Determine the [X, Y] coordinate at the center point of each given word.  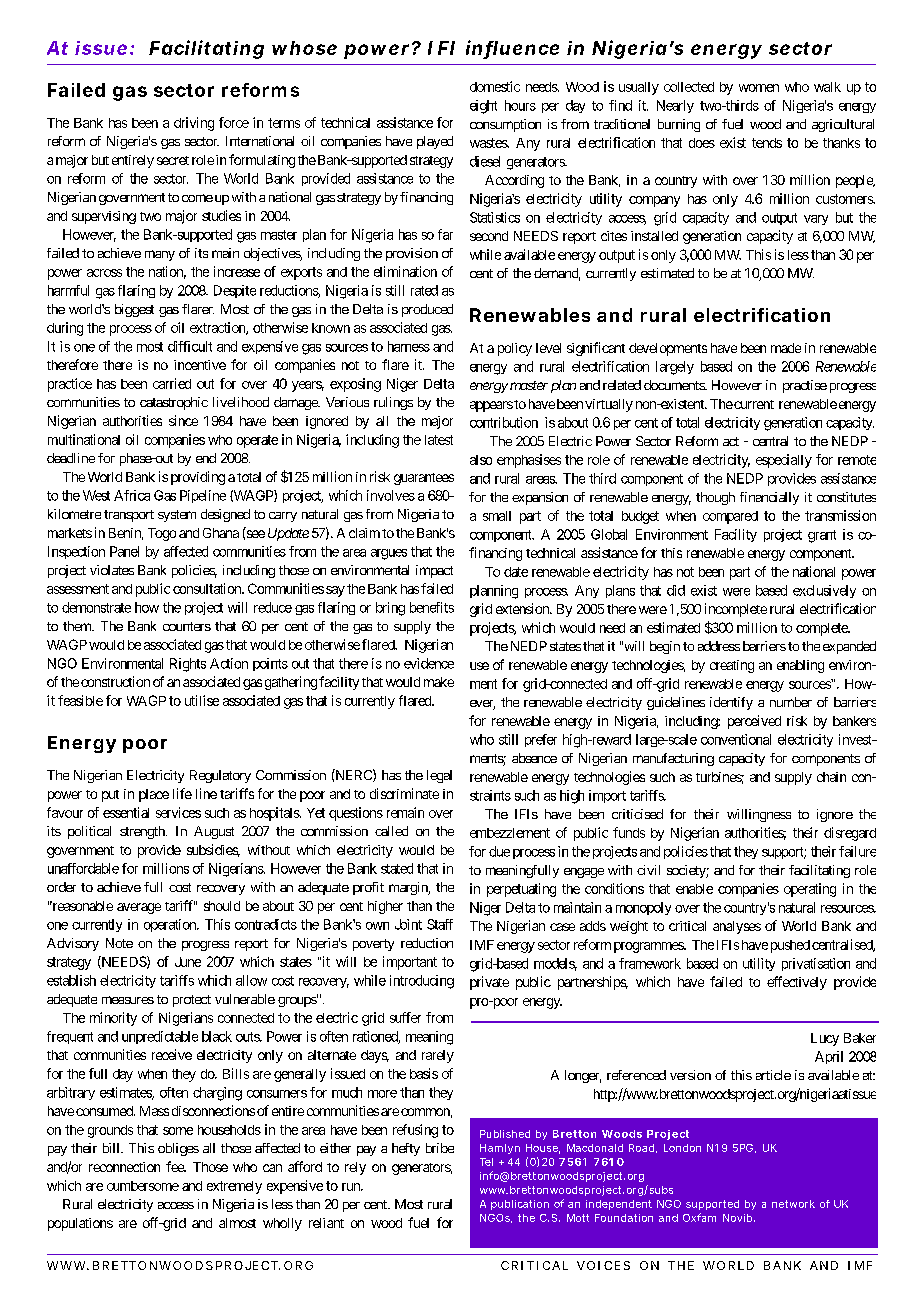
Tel [486, 1162]
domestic [495, 86]
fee [175, 1166]
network [793, 1204]
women [759, 88]
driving [194, 124]
